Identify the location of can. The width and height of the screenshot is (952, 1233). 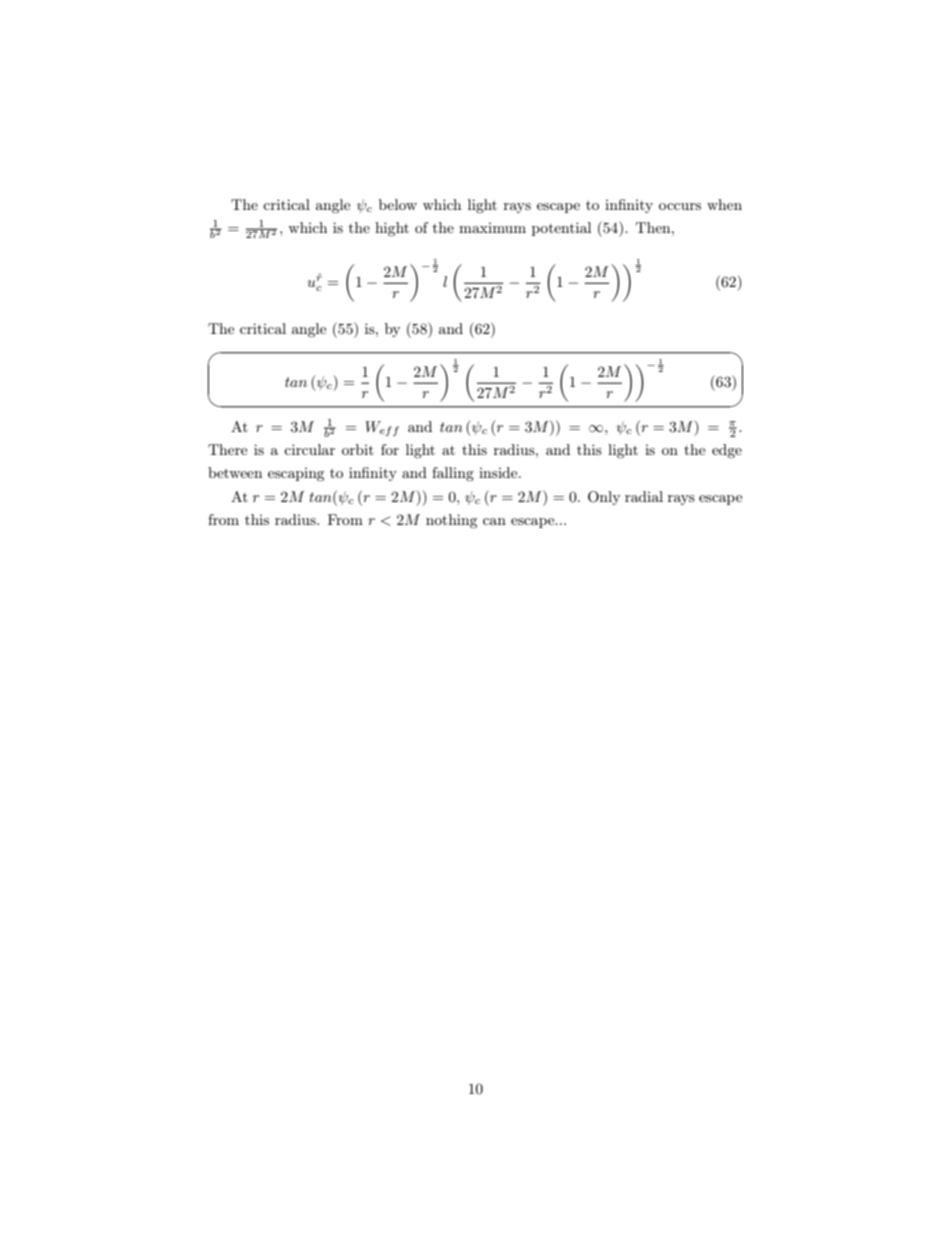
(494, 521).
